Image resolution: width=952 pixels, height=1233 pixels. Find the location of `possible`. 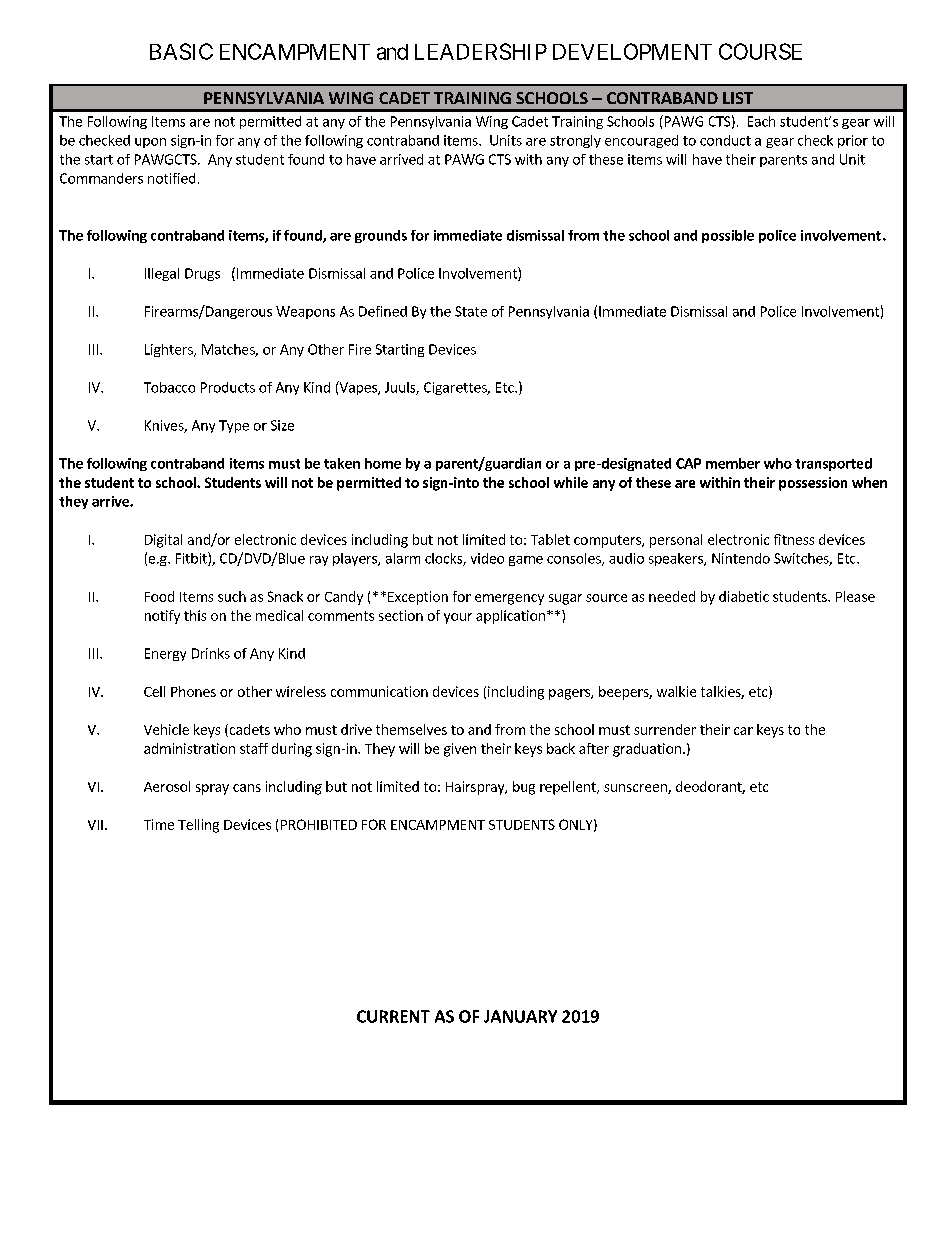

possible is located at coordinates (728, 236).
